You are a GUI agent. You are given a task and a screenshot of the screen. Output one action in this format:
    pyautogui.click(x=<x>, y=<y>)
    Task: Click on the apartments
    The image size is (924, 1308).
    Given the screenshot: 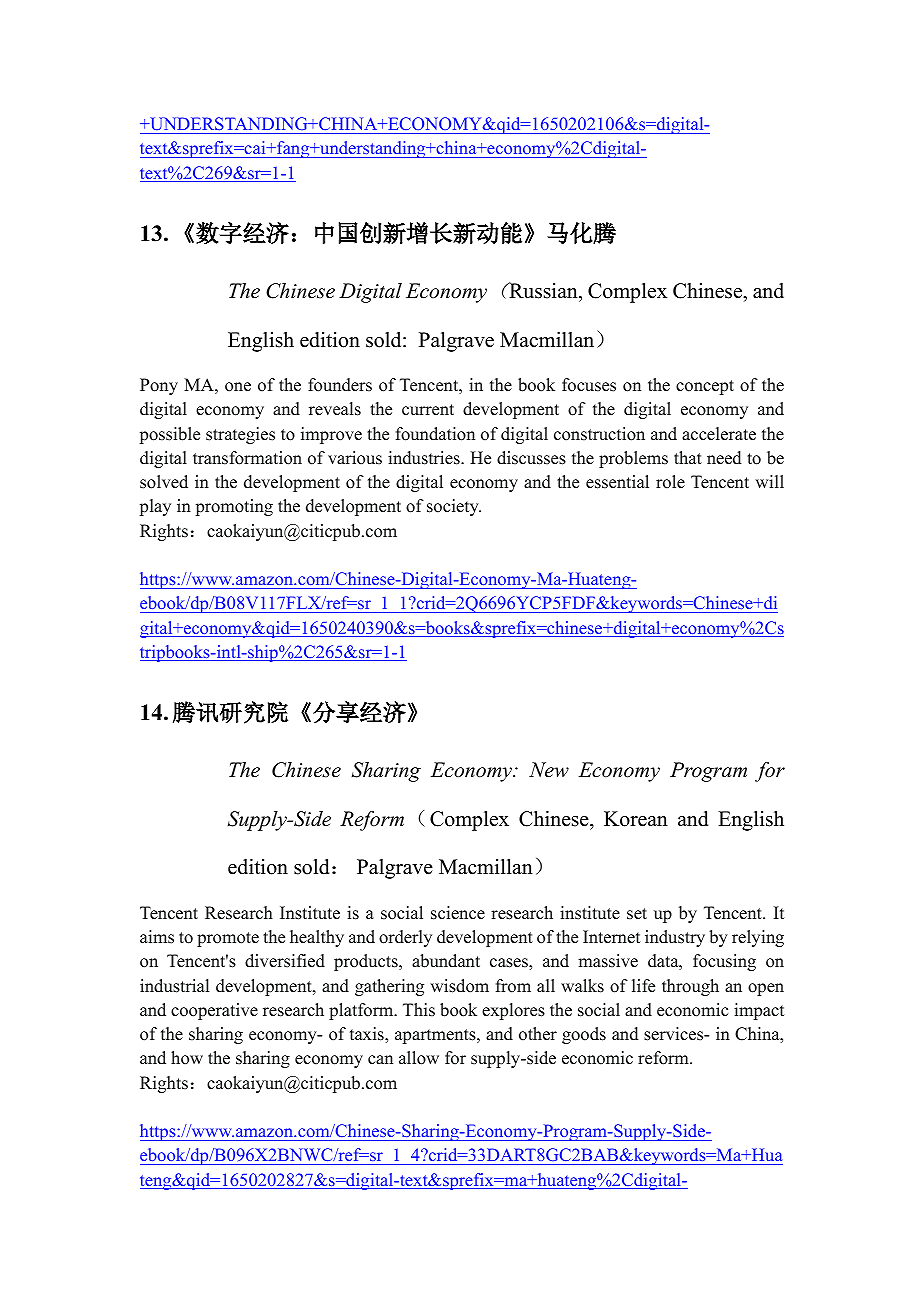 What is the action you would take?
    pyautogui.click(x=436, y=1036)
